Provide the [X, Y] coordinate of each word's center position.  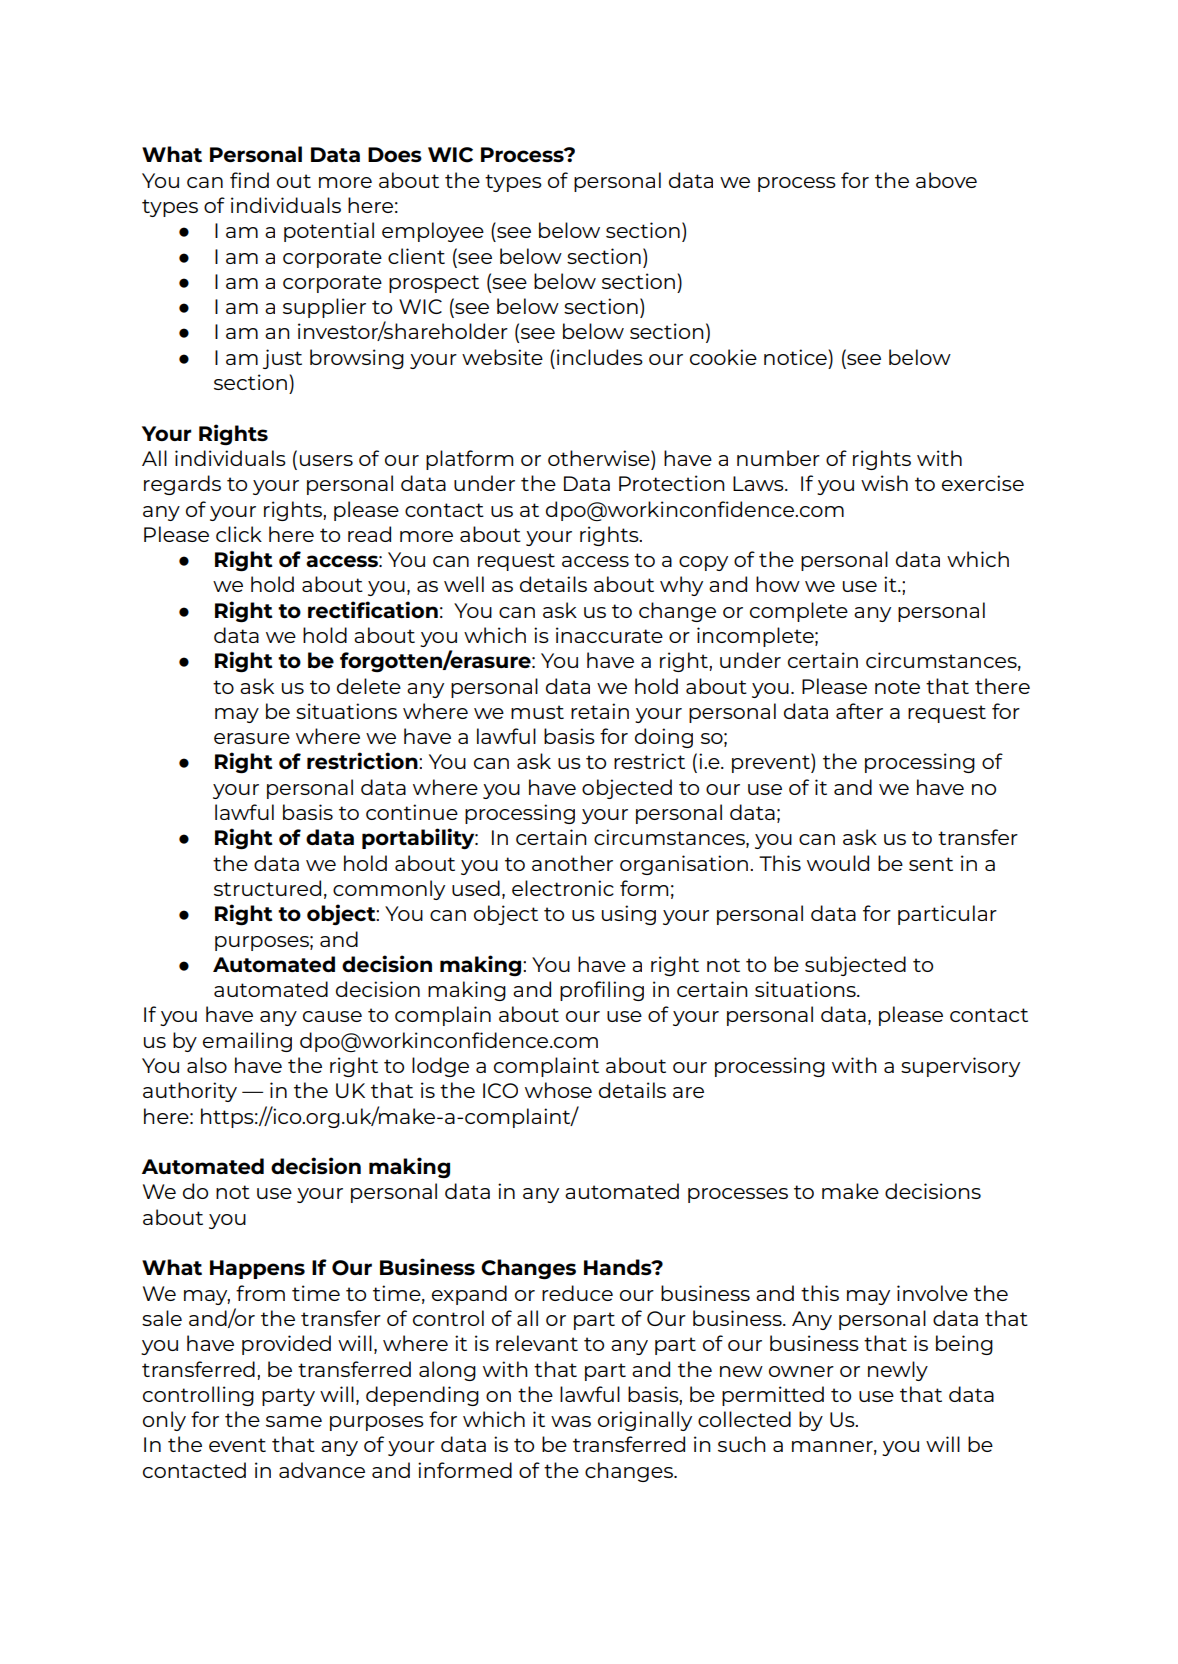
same [294, 1421]
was [571, 1421]
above [946, 180]
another [572, 863]
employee [433, 232]
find [249, 180]
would [838, 863]
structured [267, 888]
